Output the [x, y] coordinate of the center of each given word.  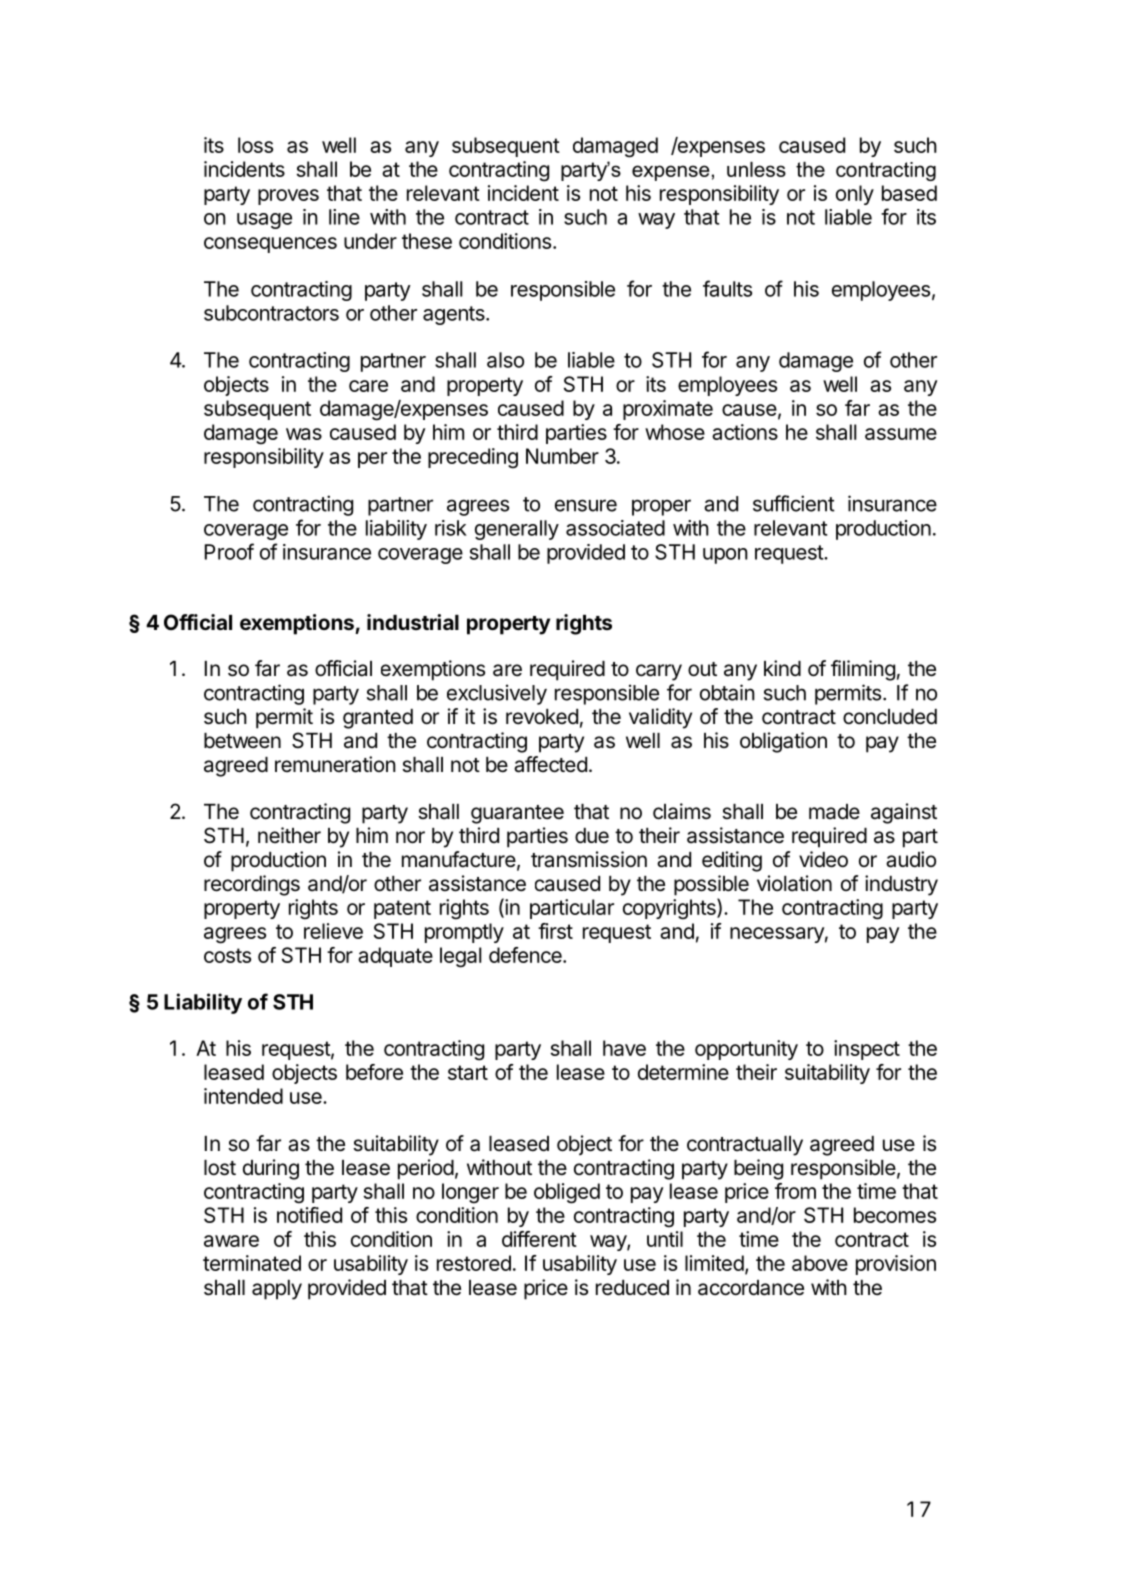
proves [288, 197]
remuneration [335, 764]
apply [277, 1290]
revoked [542, 717]
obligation [783, 742]
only [855, 195]
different [539, 1239]
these [427, 241]
